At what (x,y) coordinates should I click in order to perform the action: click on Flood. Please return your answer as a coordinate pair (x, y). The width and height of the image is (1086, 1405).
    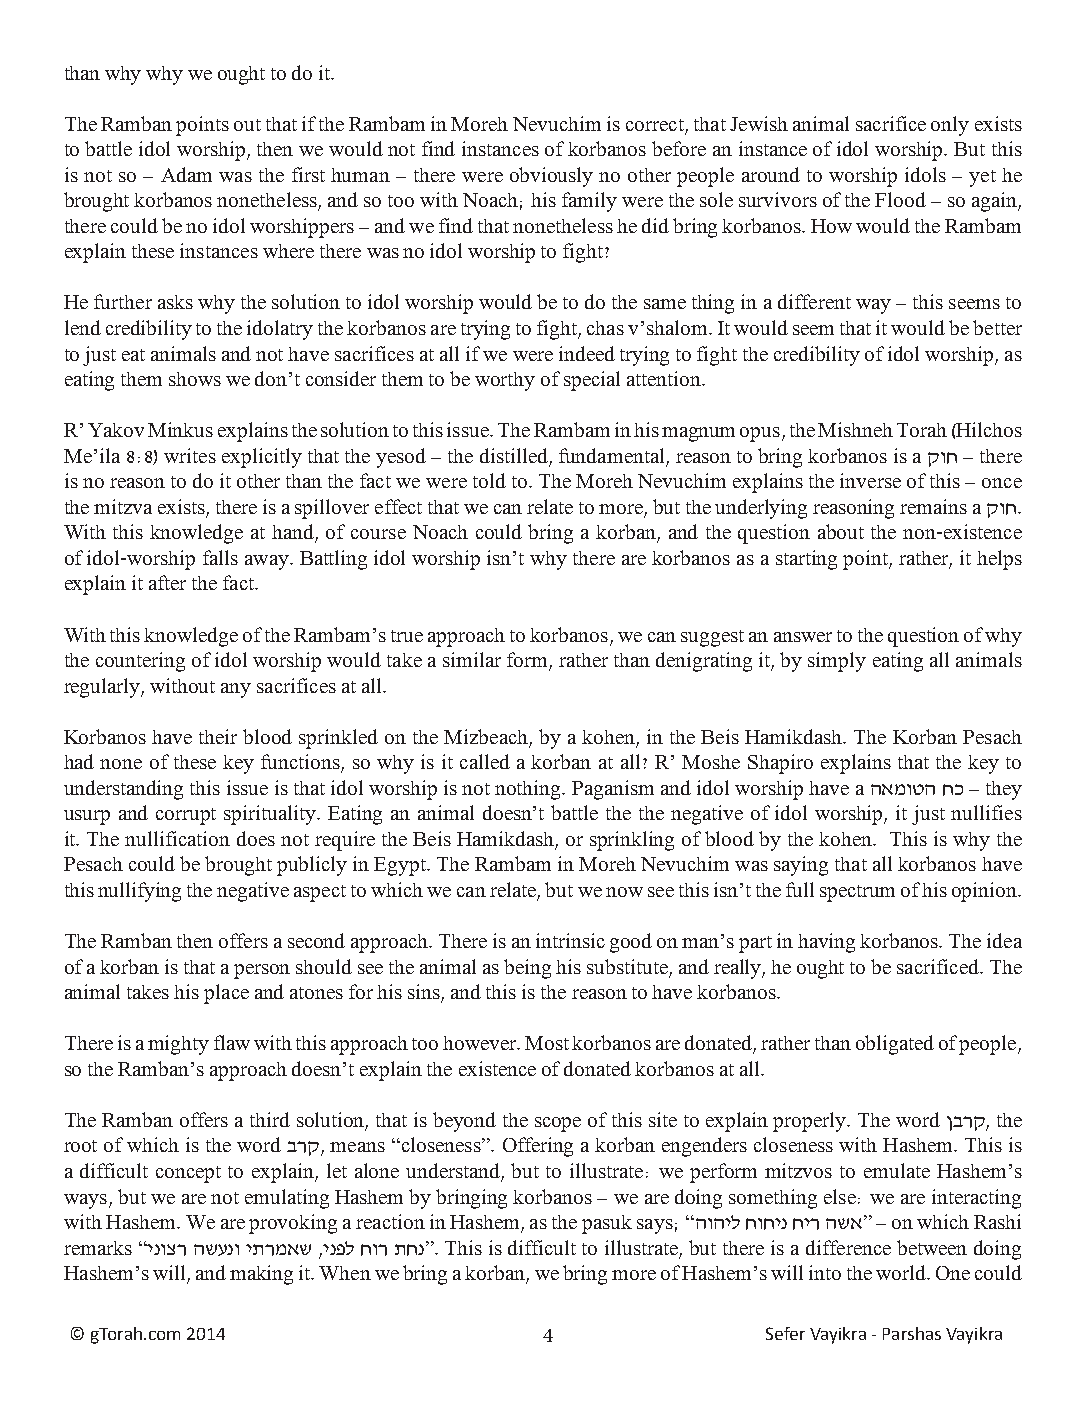
    Looking at the image, I should click on (900, 199).
